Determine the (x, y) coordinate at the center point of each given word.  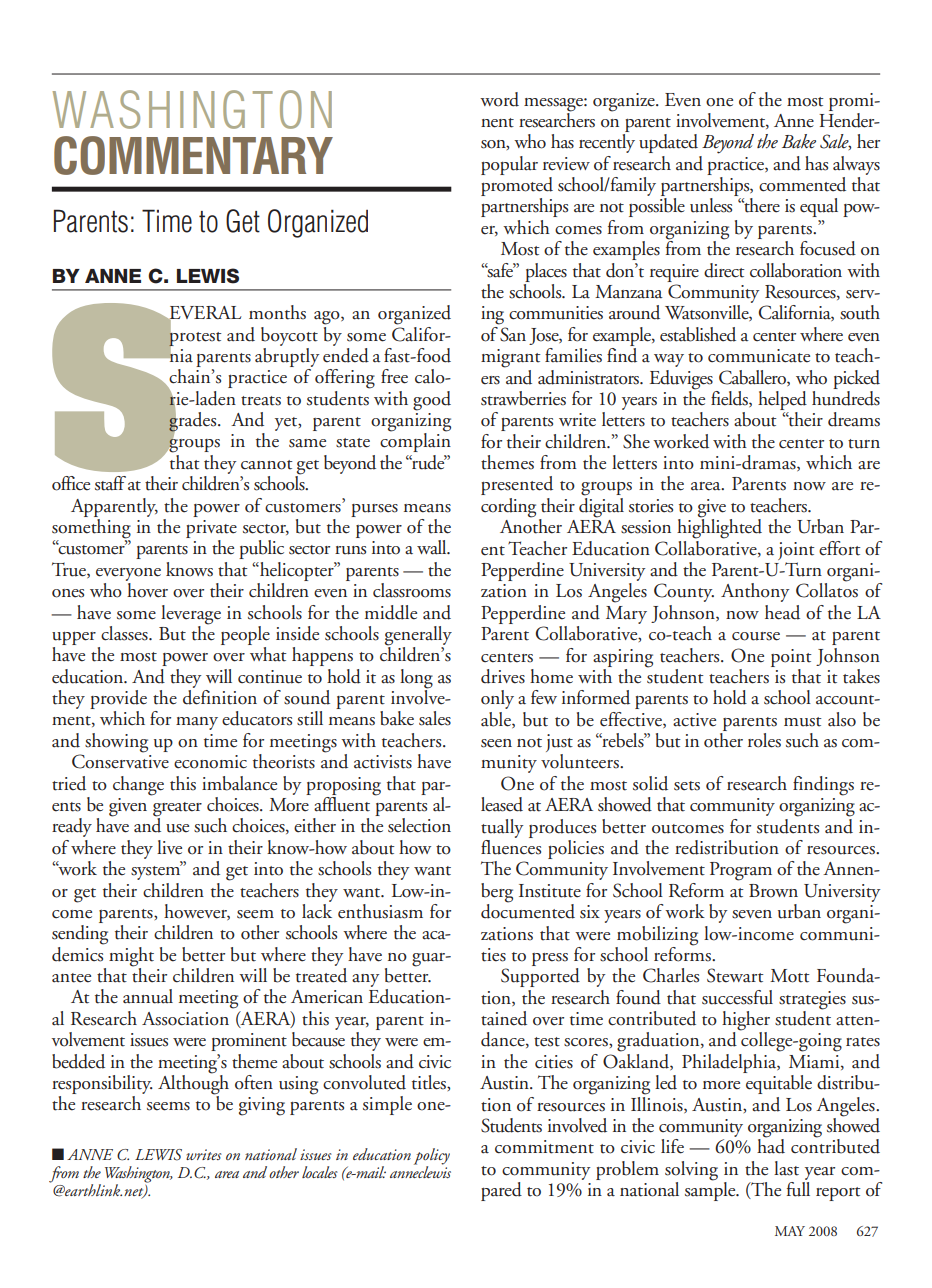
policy (432, 1157)
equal (819, 207)
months (277, 312)
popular (509, 165)
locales (320, 1172)
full (798, 1189)
